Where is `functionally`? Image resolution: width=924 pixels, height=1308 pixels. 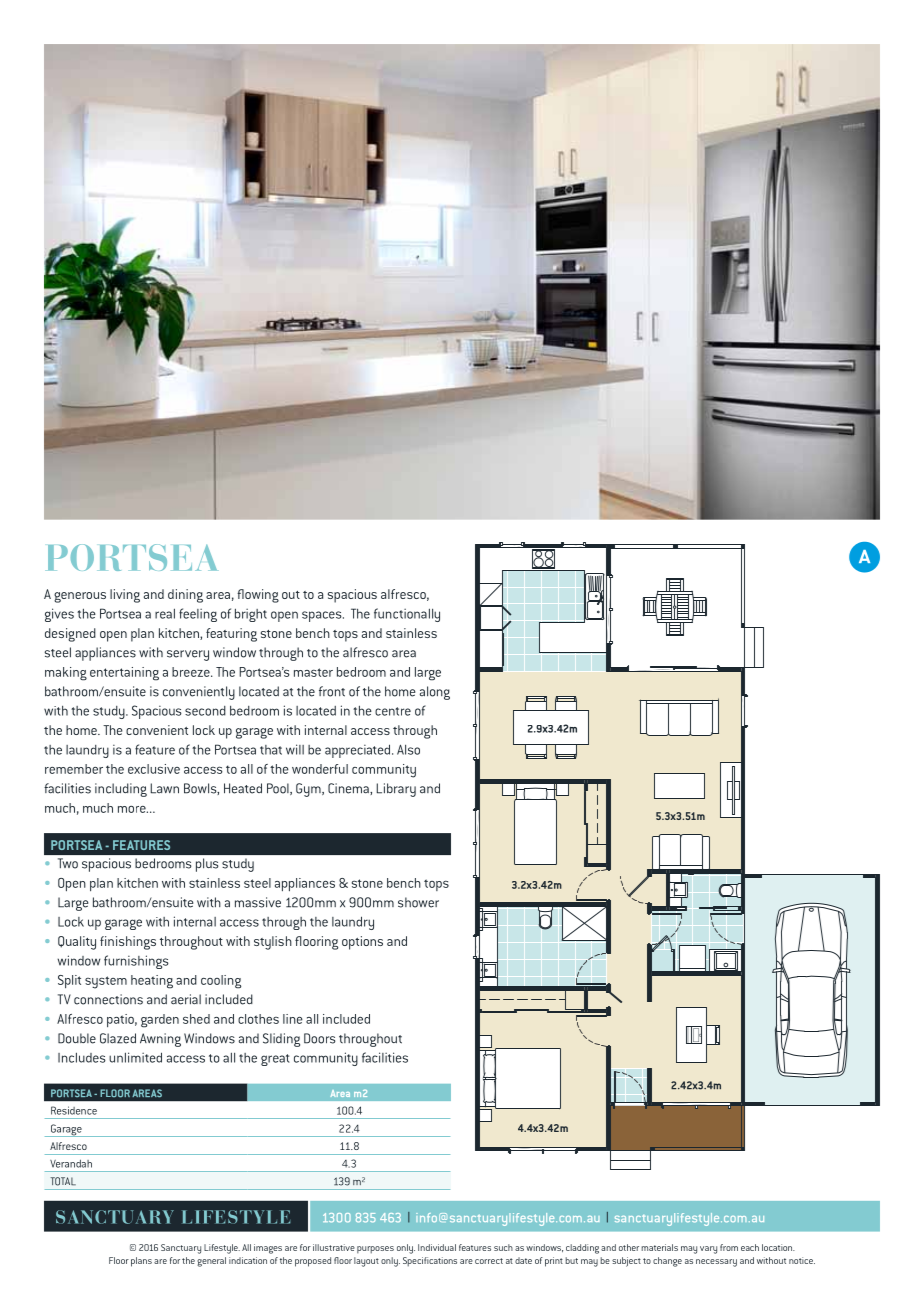
functionally is located at coordinates (407, 615).
